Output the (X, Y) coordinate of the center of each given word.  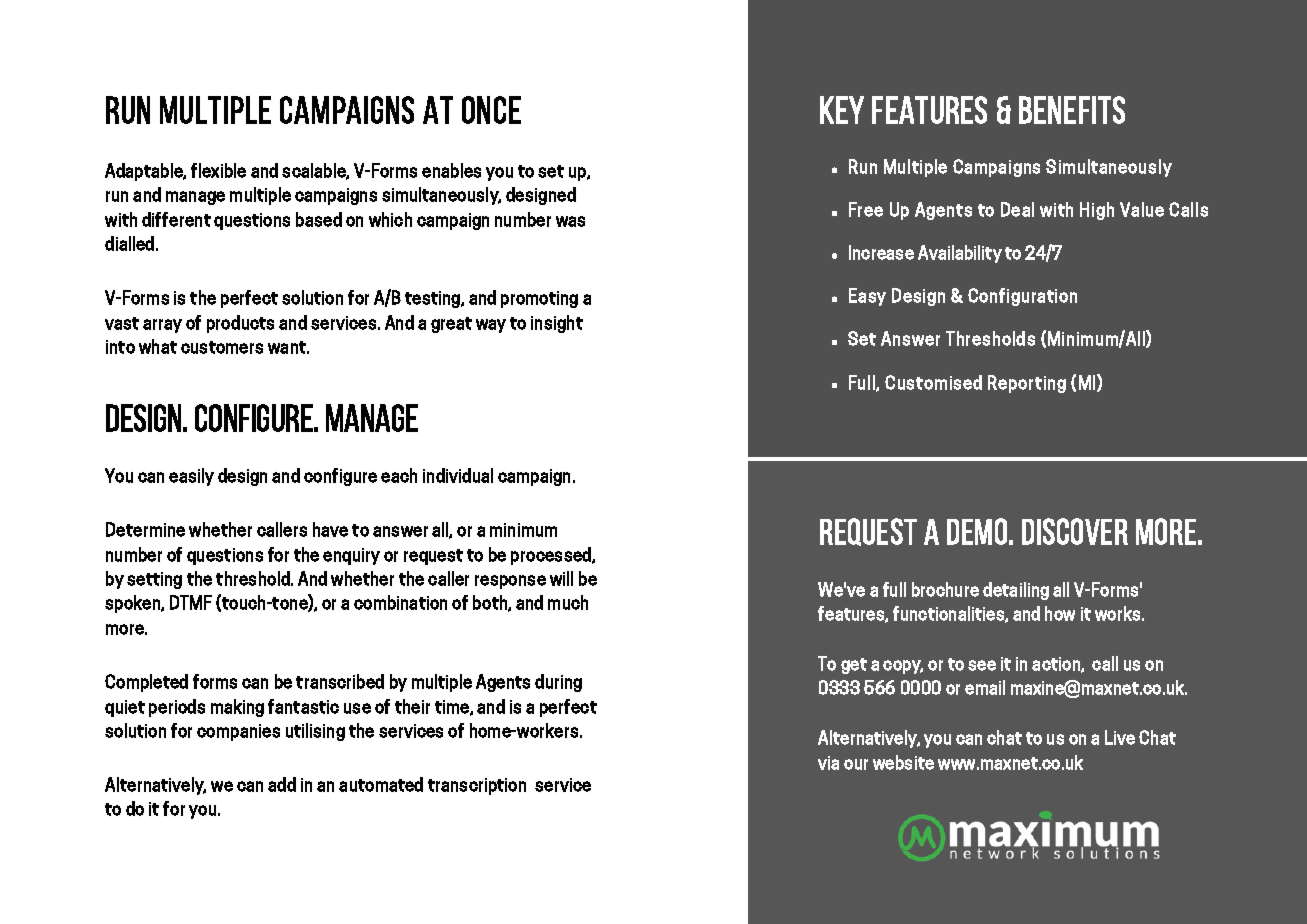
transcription (477, 786)
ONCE (491, 110)
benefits (1072, 110)
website (903, 762)
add (282, 784)
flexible (218, 170)
